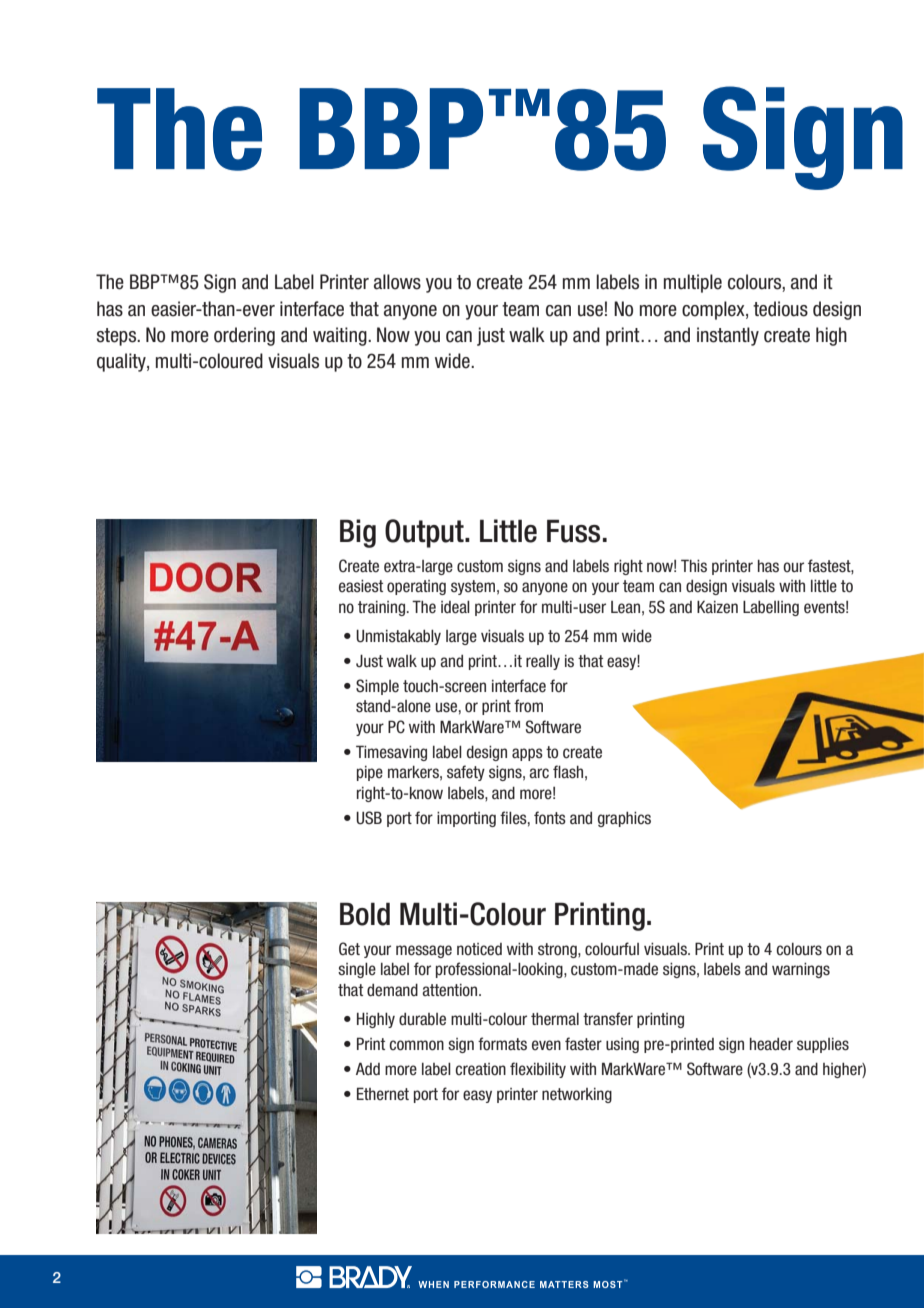 The width and height of the screenshot is (924, 1308). I want to click on tedious, so click(780, 309).
